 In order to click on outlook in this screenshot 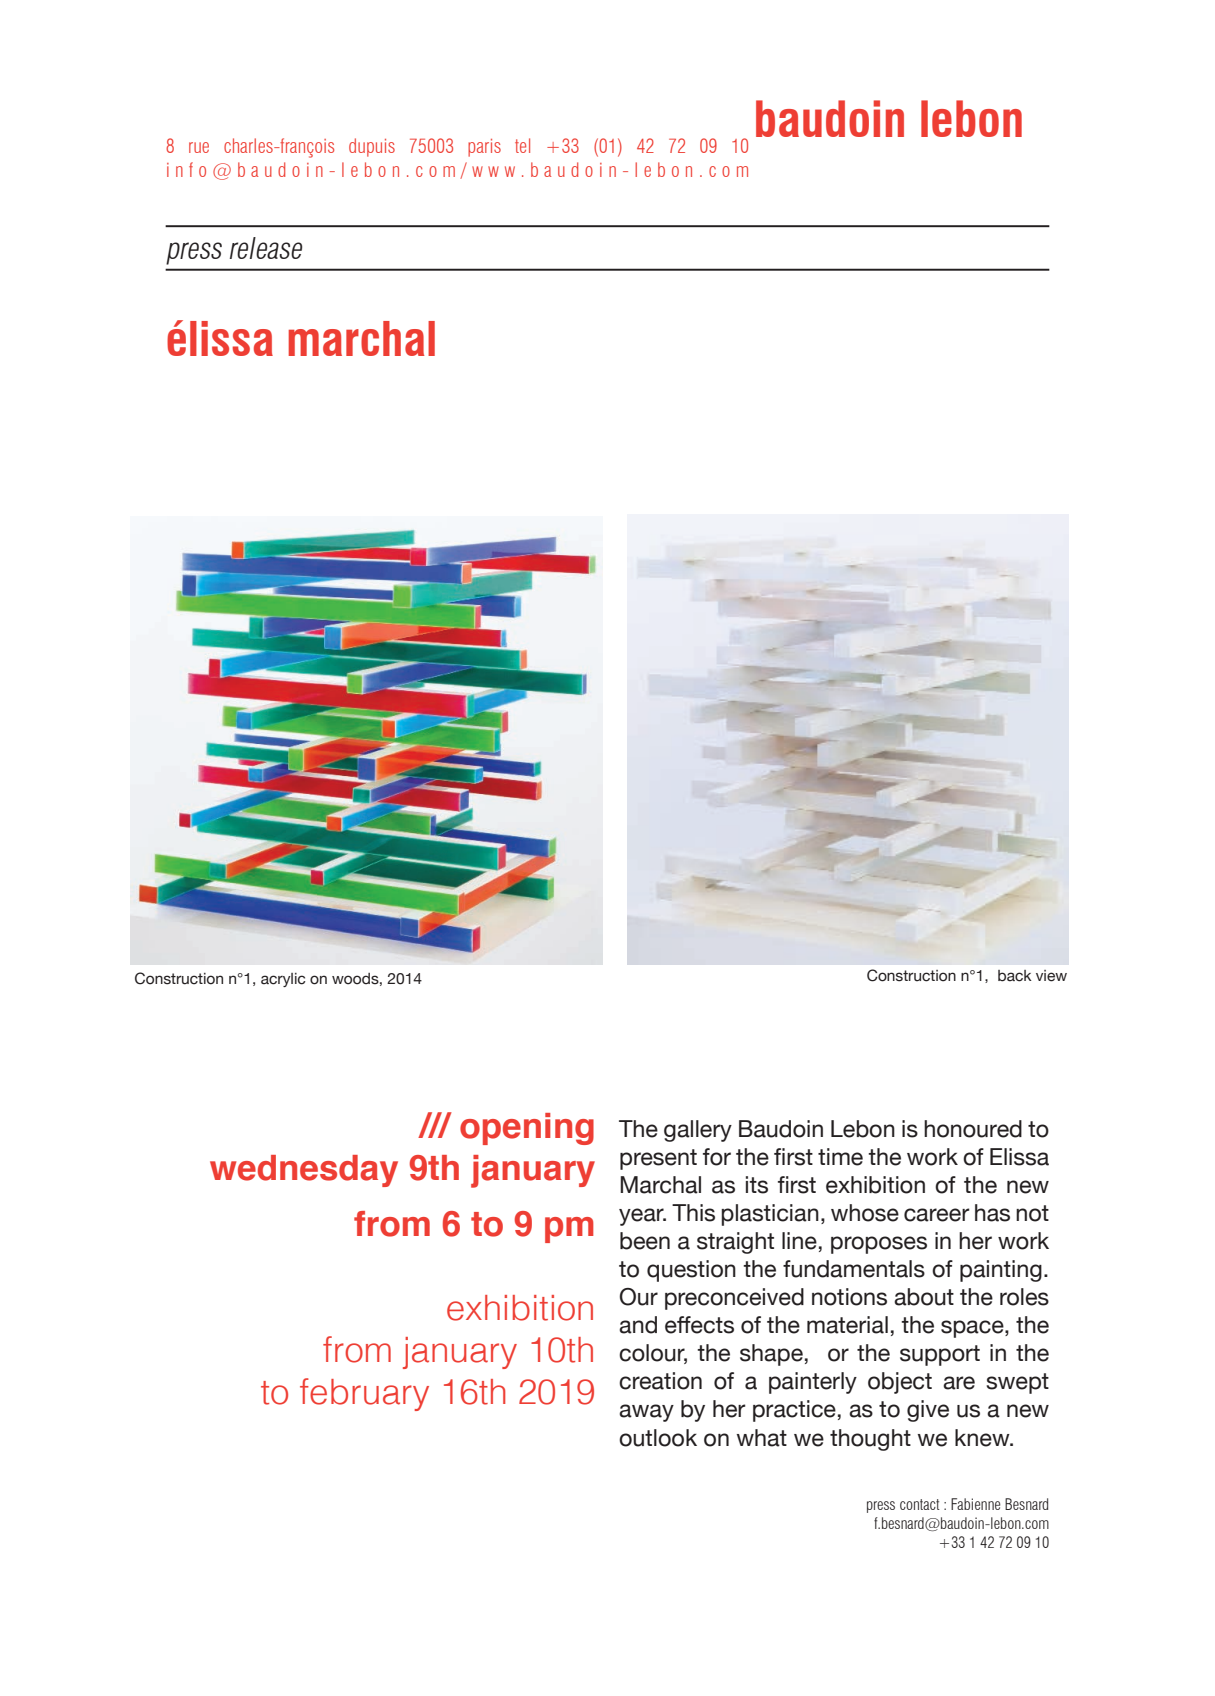, I will do `click(658, 1438)`.
